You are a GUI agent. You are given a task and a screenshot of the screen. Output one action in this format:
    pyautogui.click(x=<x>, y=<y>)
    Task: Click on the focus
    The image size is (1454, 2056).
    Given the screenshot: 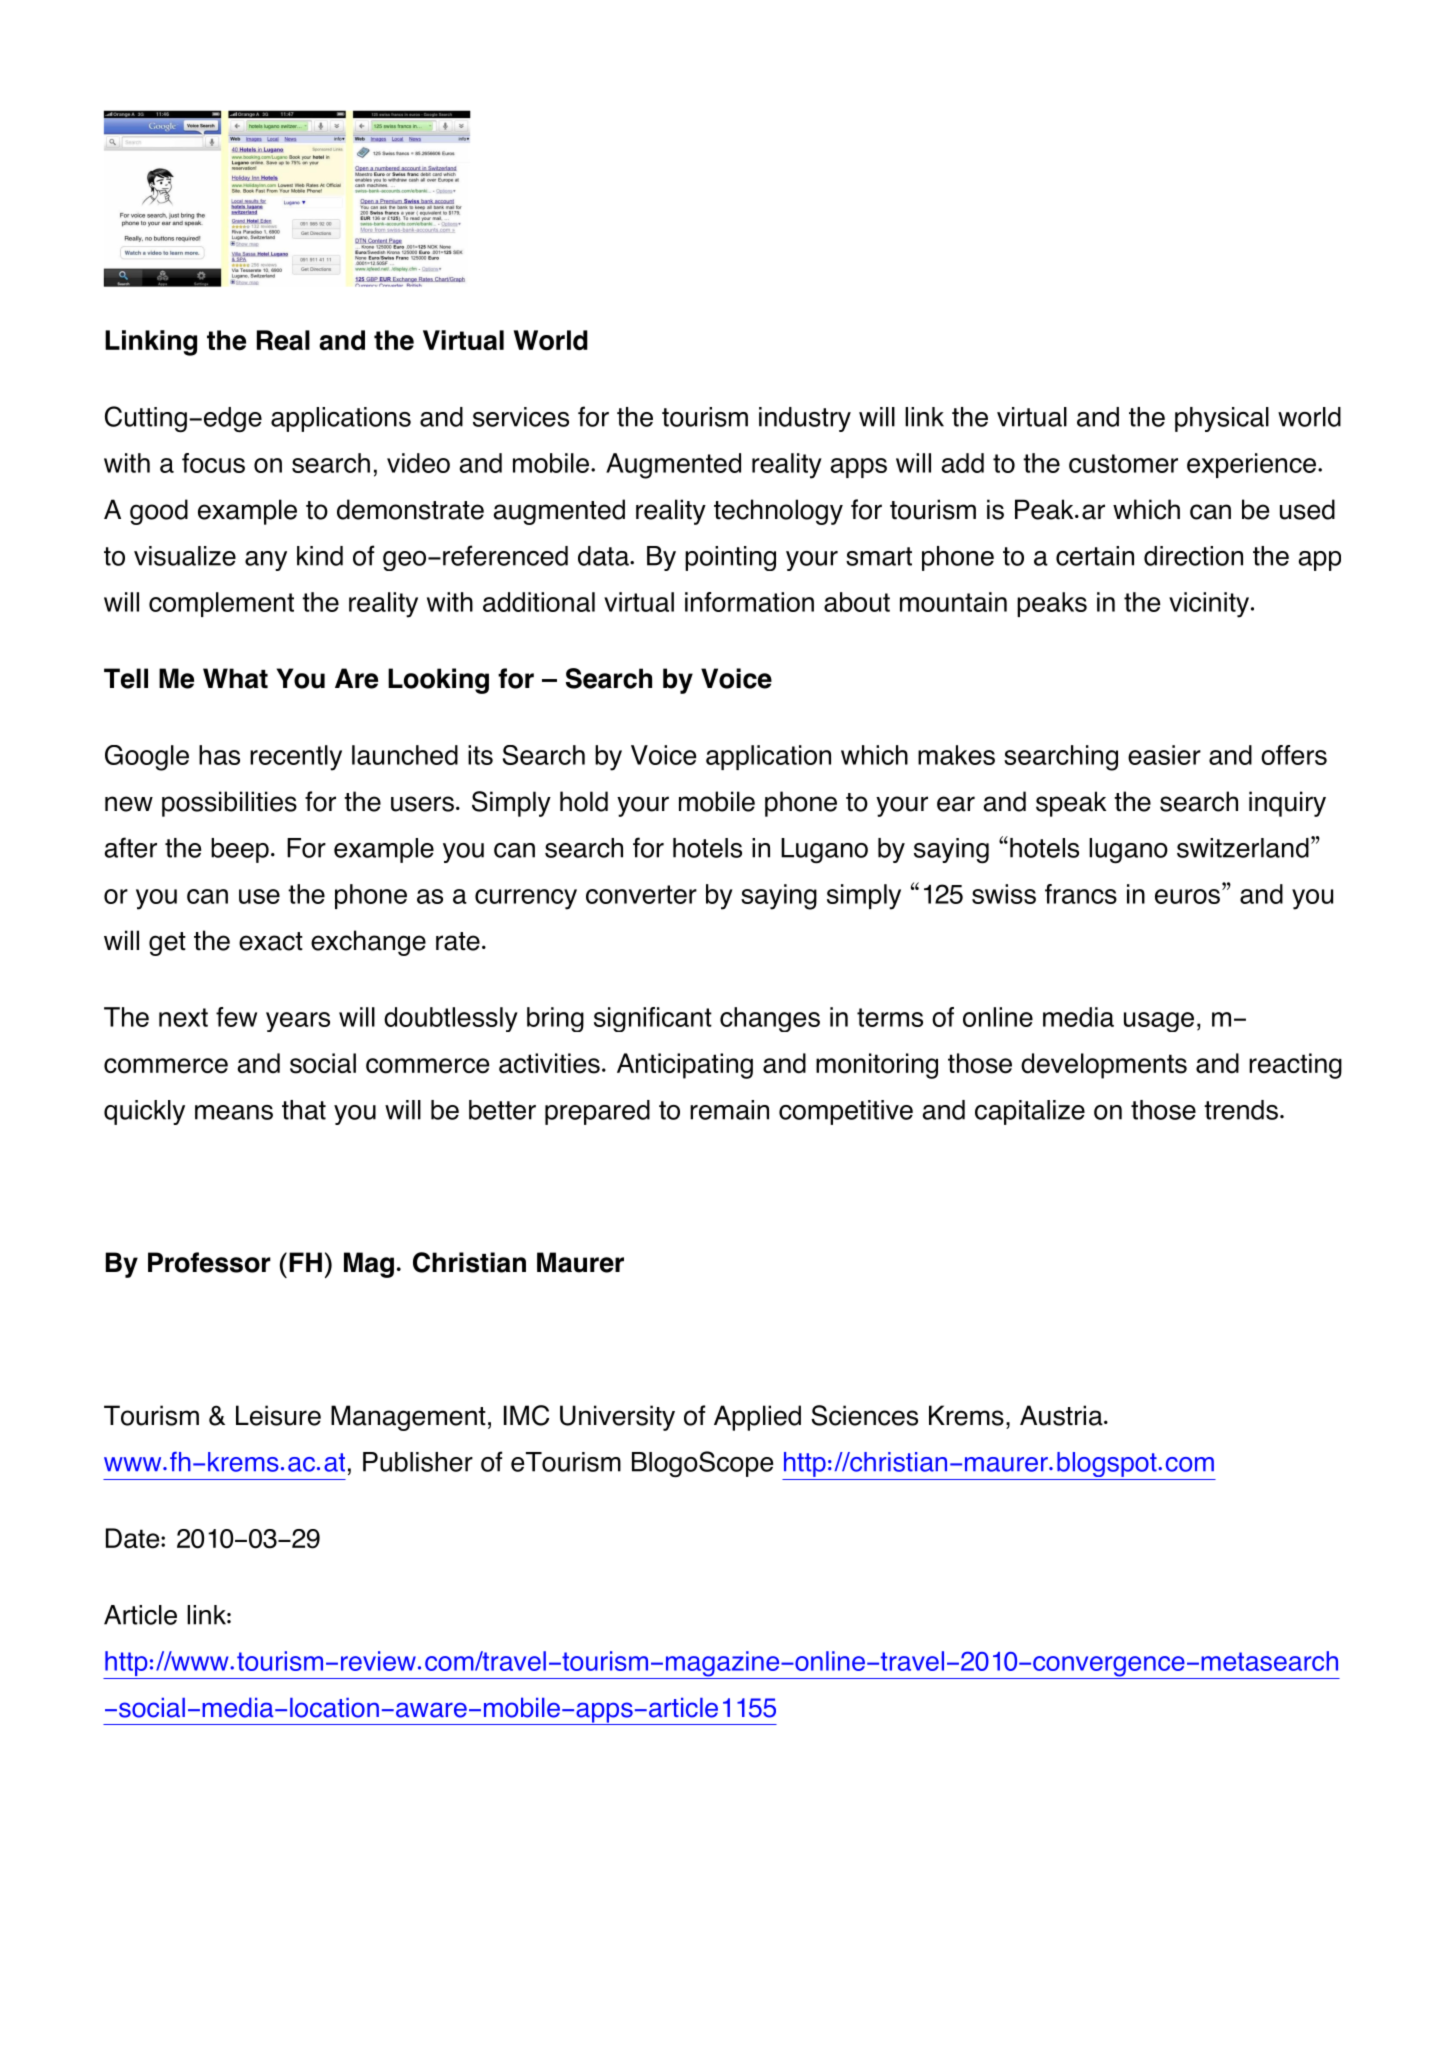 What is the action you would take?
    pyautogui.click(x=213, y=463)
